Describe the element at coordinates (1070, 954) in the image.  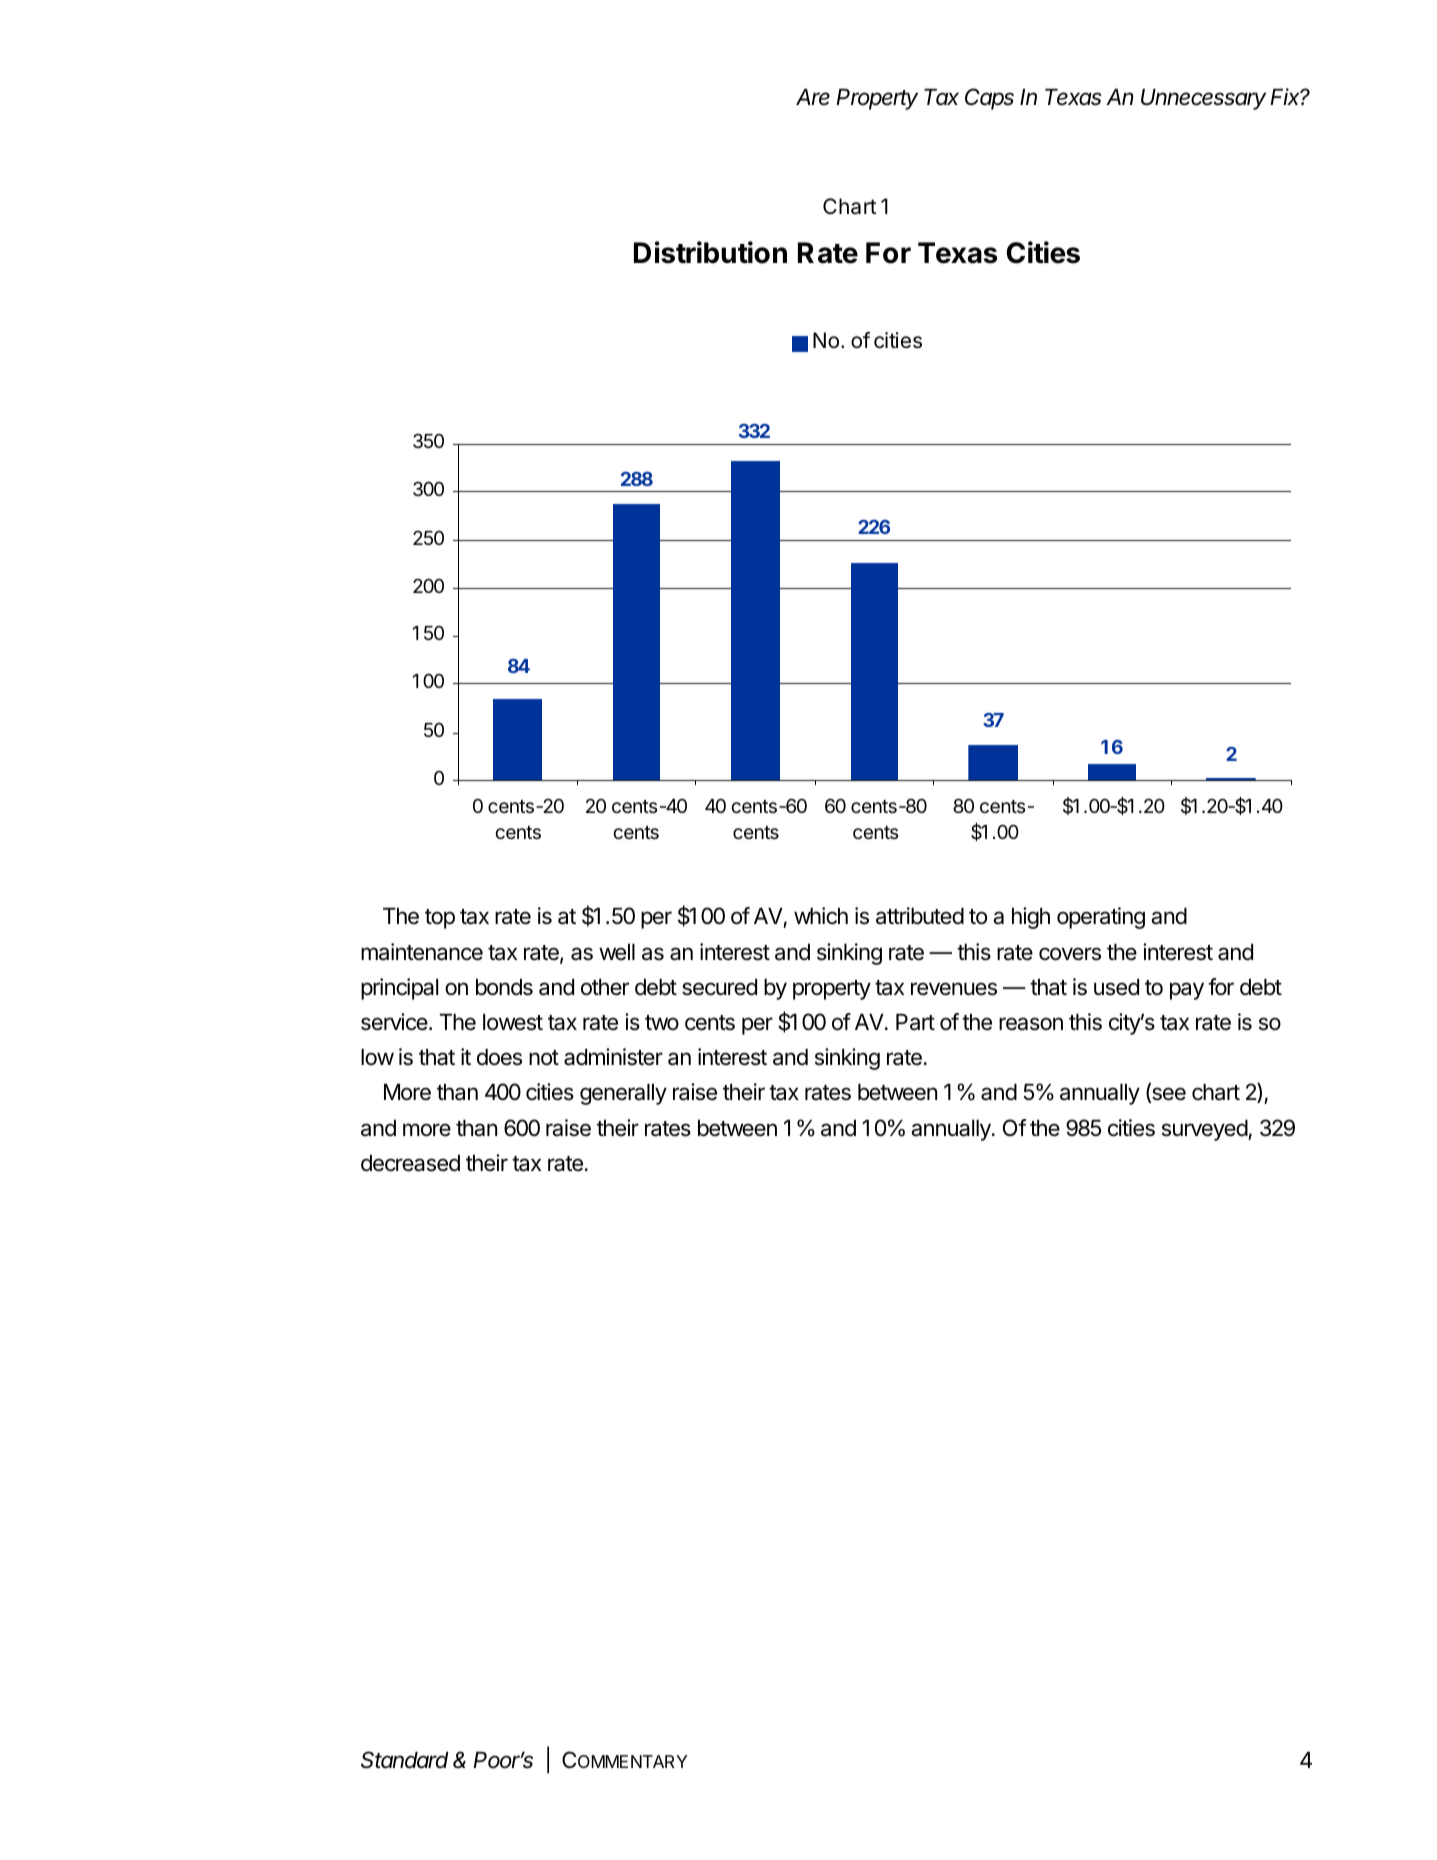
I see `covers` at that location.
